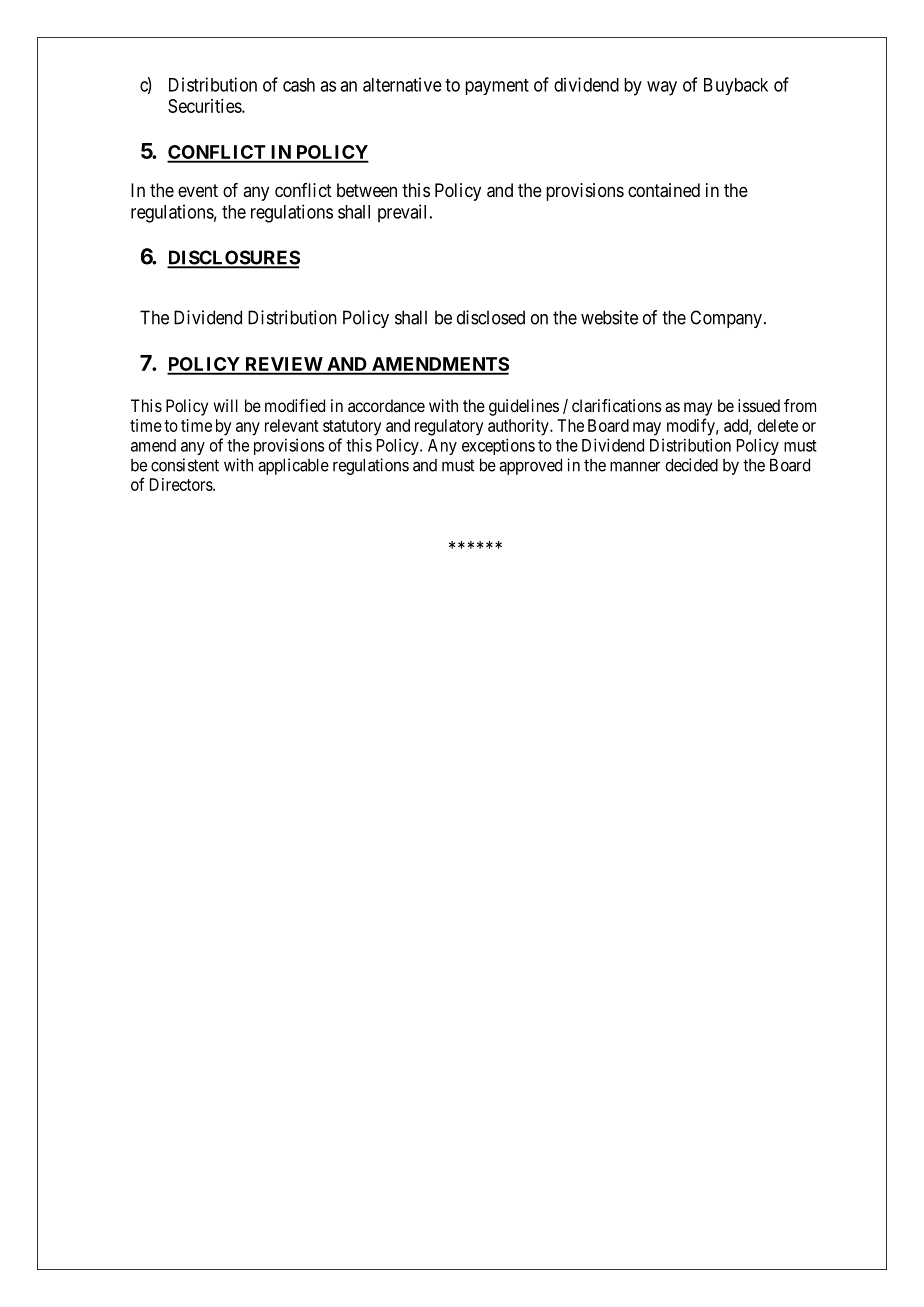 Image resolution: width=924 pixels, height=1307 pixels. I want to click on cash, so click(299, 85).
